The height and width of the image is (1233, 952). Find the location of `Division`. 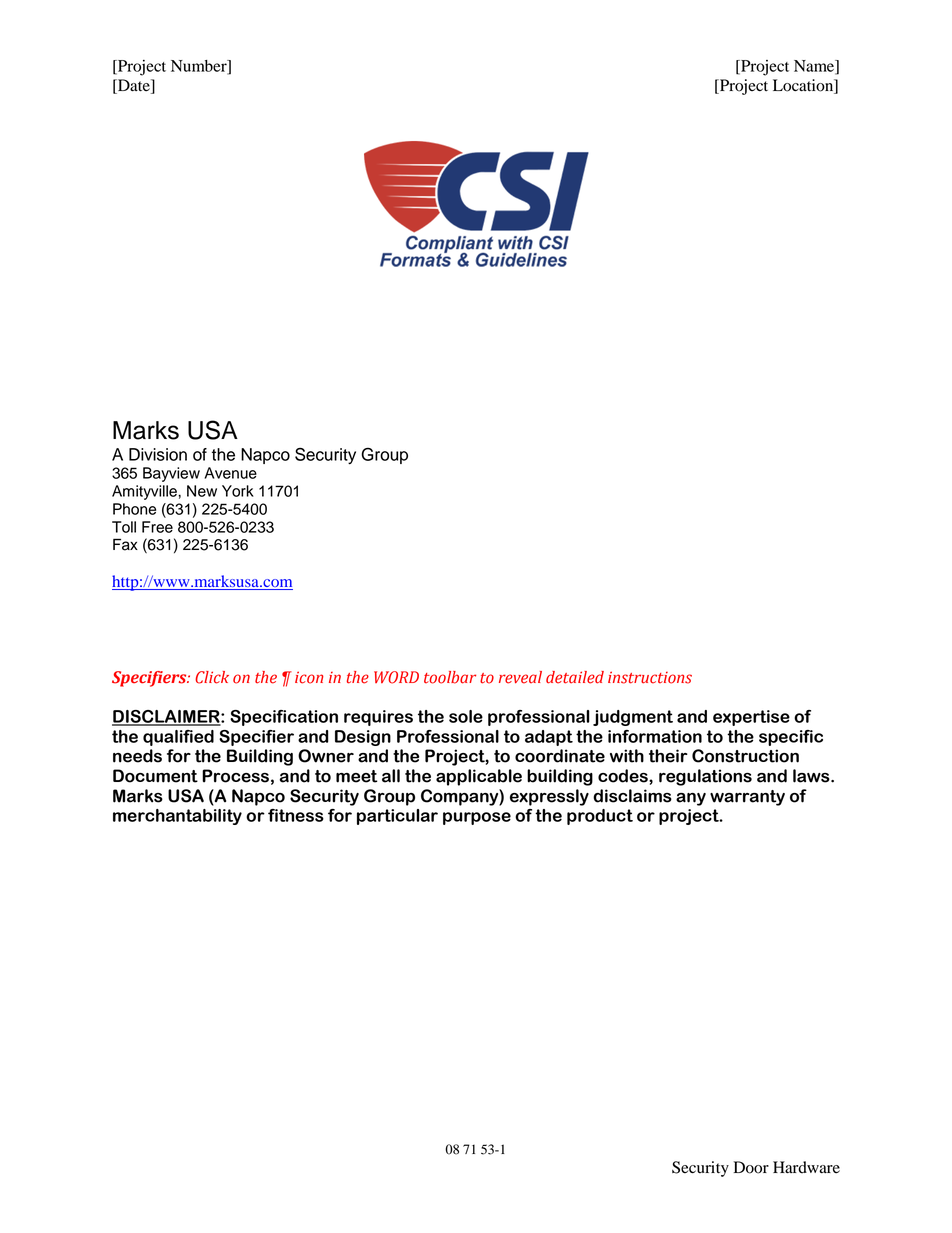

Division is located at coordinates (158, 454).
